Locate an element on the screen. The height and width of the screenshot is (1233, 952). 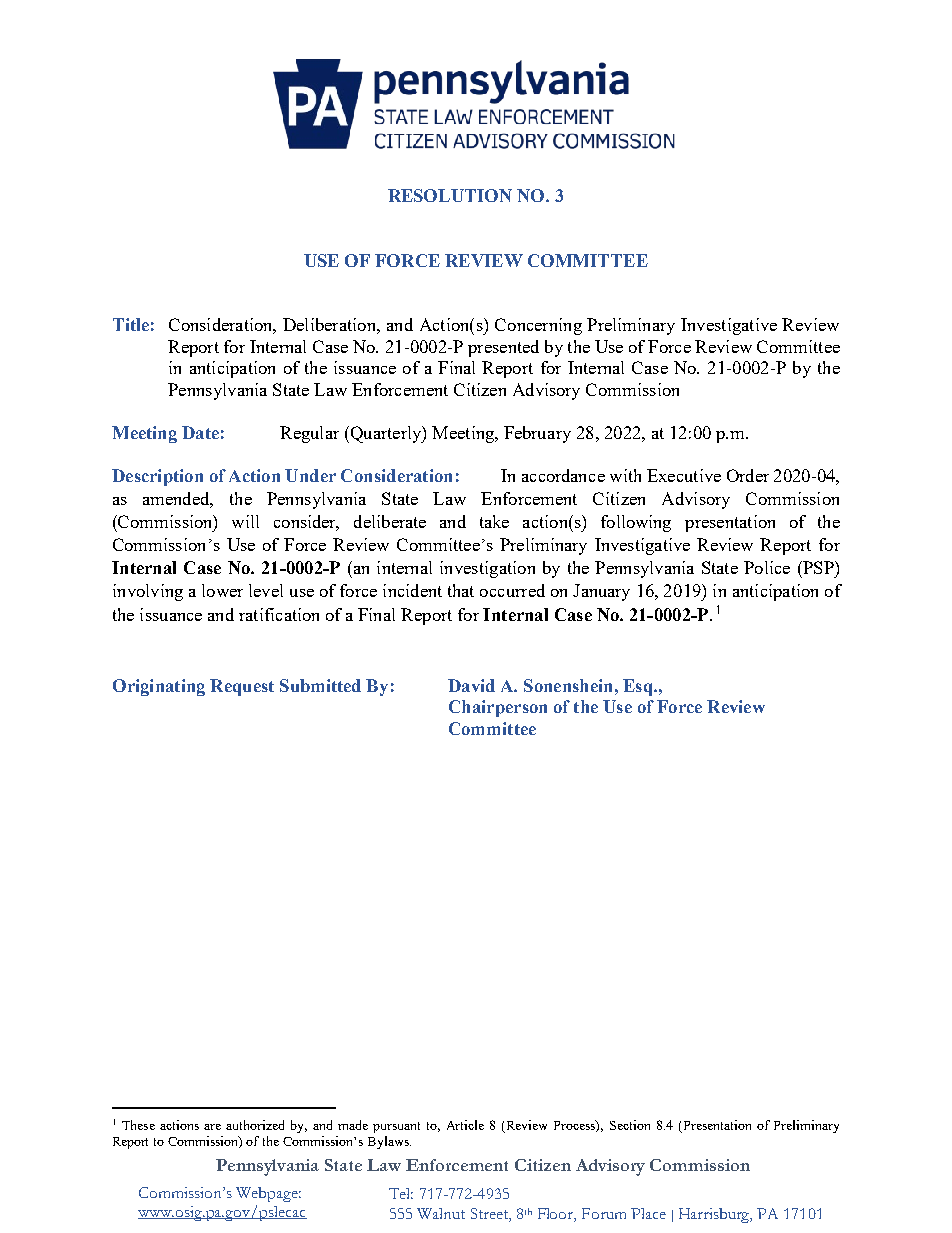
Police is located at coordinates (767, 567).
